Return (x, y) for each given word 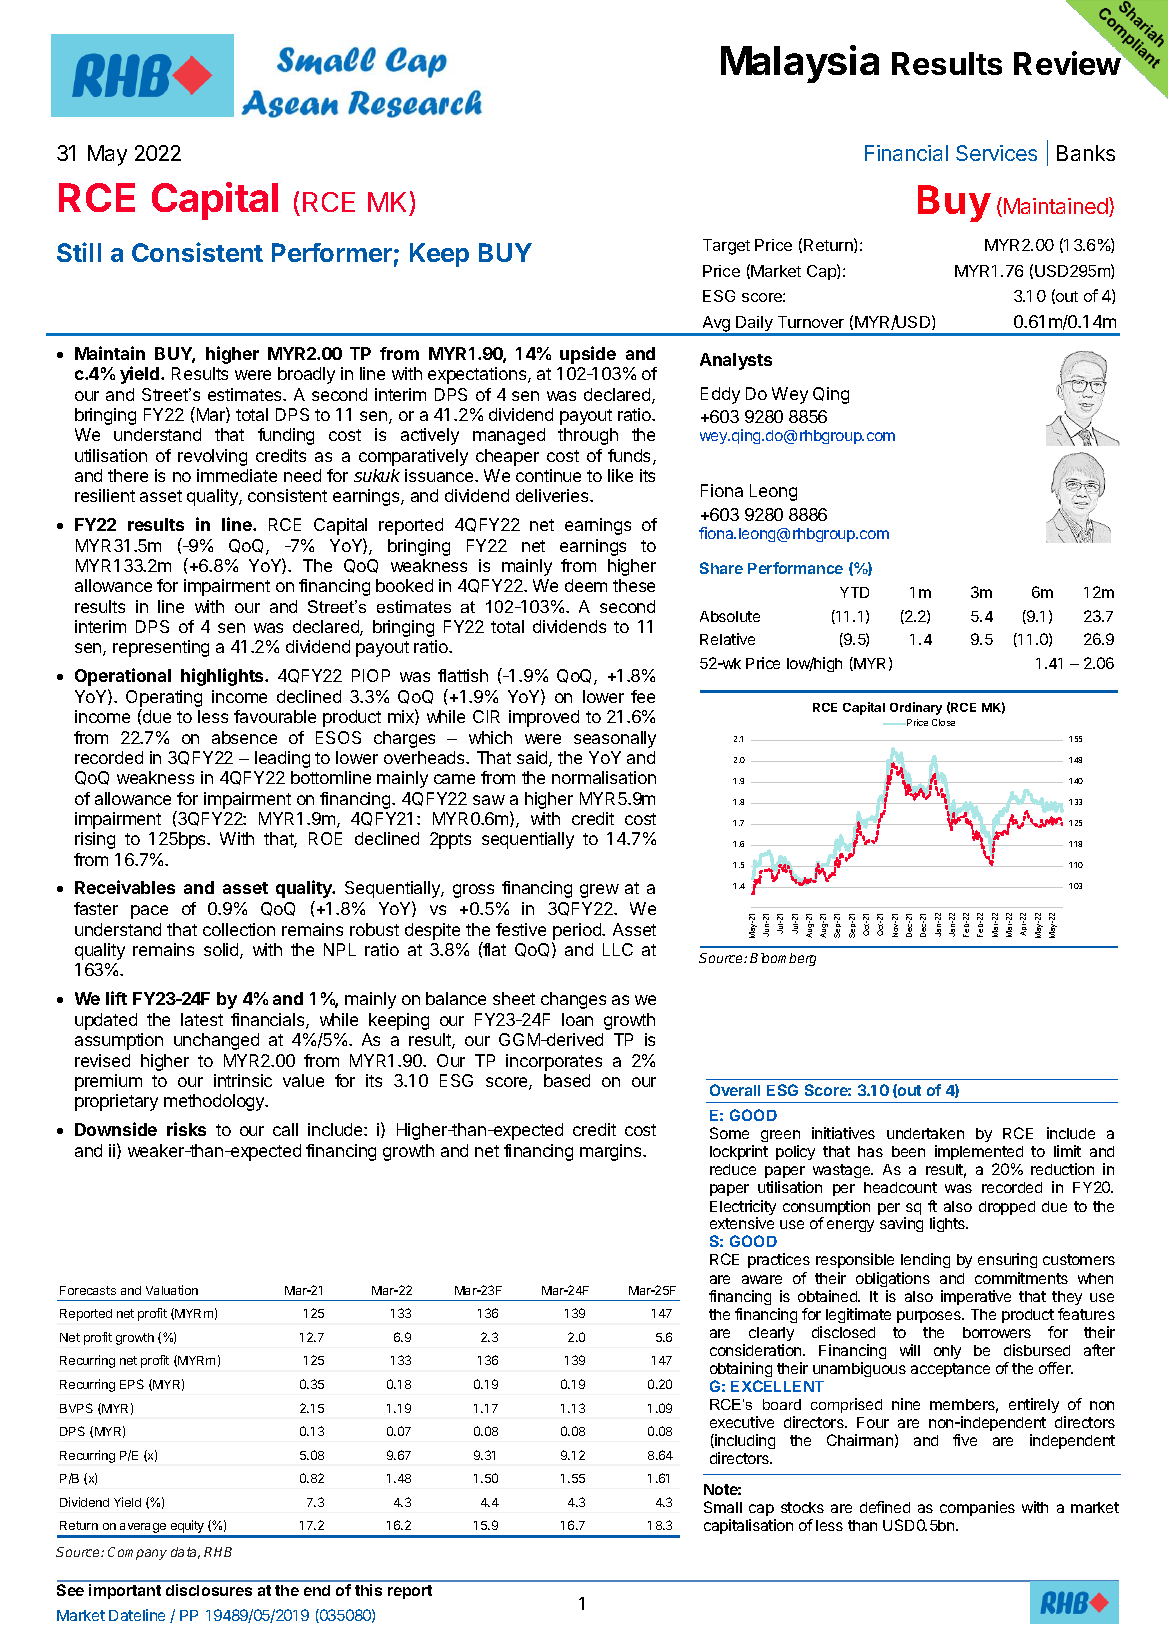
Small (723, 1507)
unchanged (216, 1041)
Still (79, 252)
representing (161, 648)
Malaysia (800, 64)
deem (586, 585)
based (567, 1080)
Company (137, 1553)
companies (977, 1508)
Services (996, 153)
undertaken (925, 1133)
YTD (854, 592)
